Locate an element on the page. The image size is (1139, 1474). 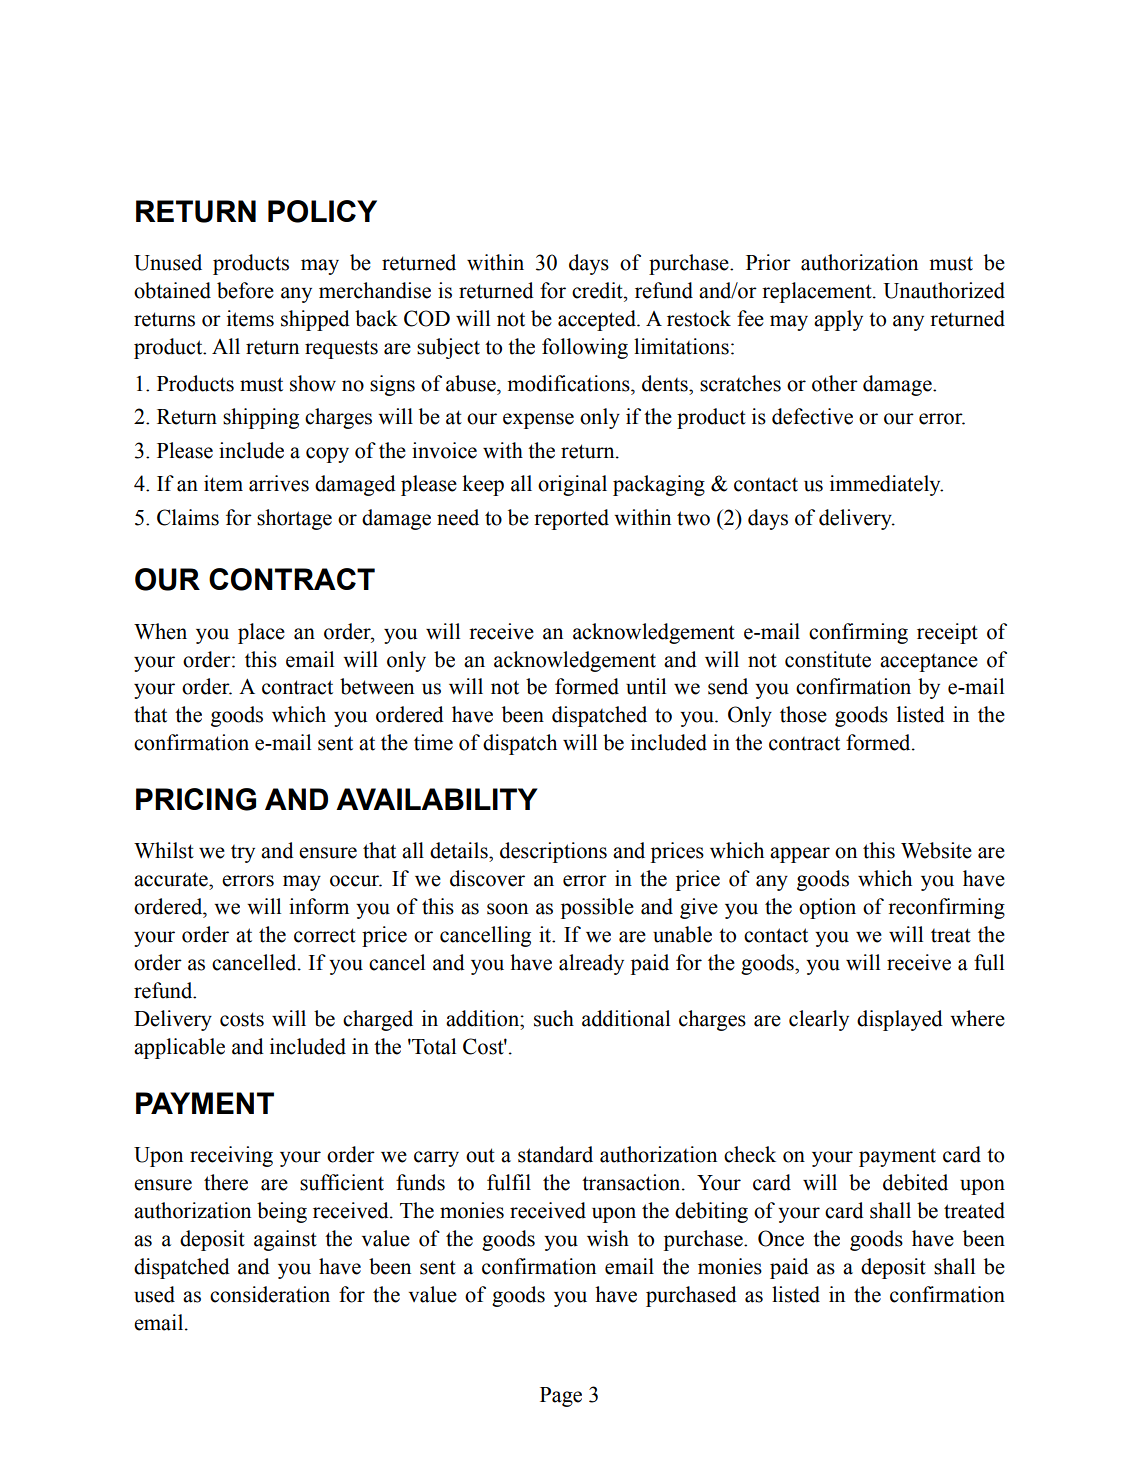
credit is located at coordinates (598, 290).
